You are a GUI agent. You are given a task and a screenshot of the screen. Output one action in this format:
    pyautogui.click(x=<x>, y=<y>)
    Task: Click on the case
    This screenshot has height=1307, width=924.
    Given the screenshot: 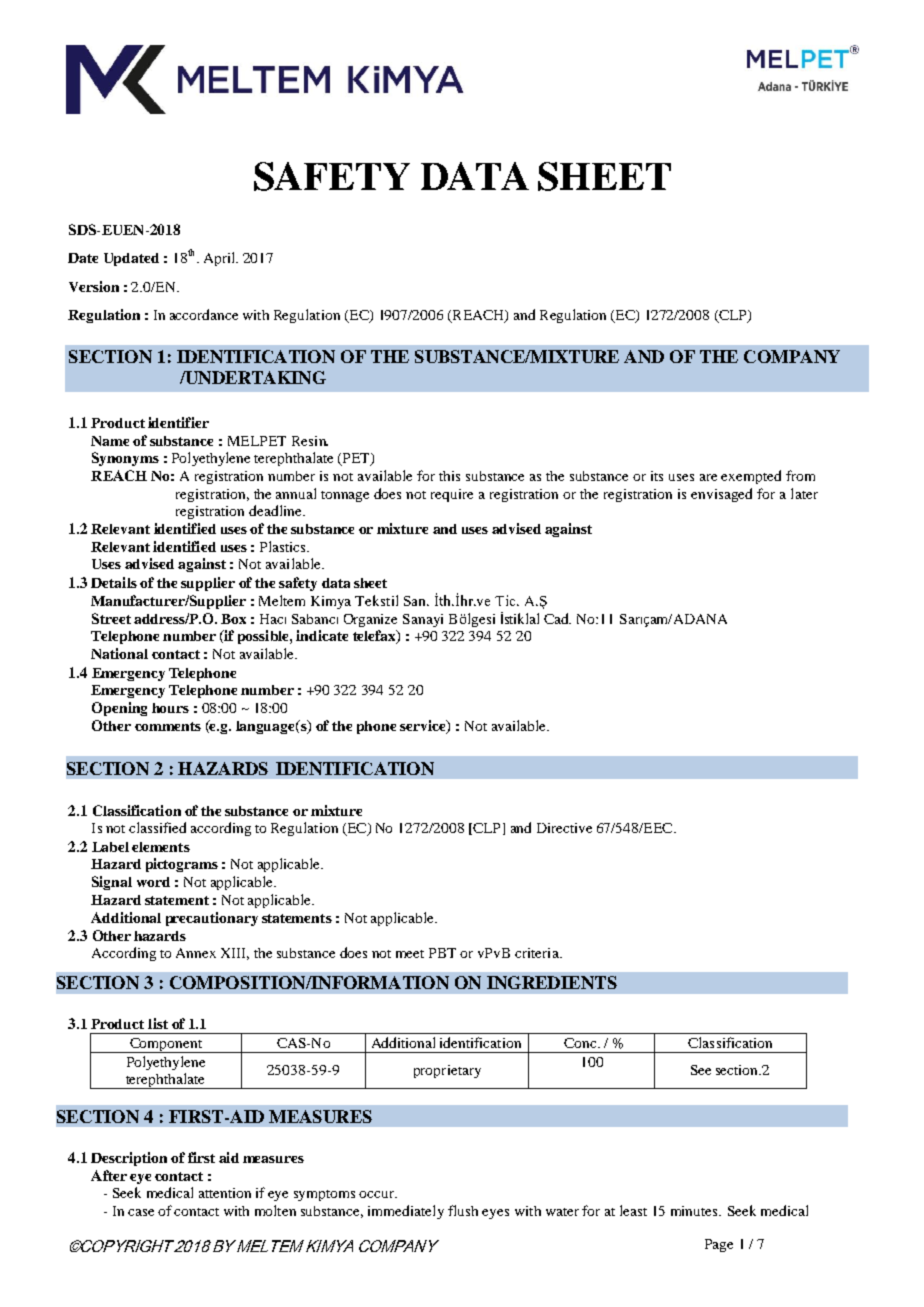 What is the action you would take?
    pyautogui.click(x=141, y=1212)
